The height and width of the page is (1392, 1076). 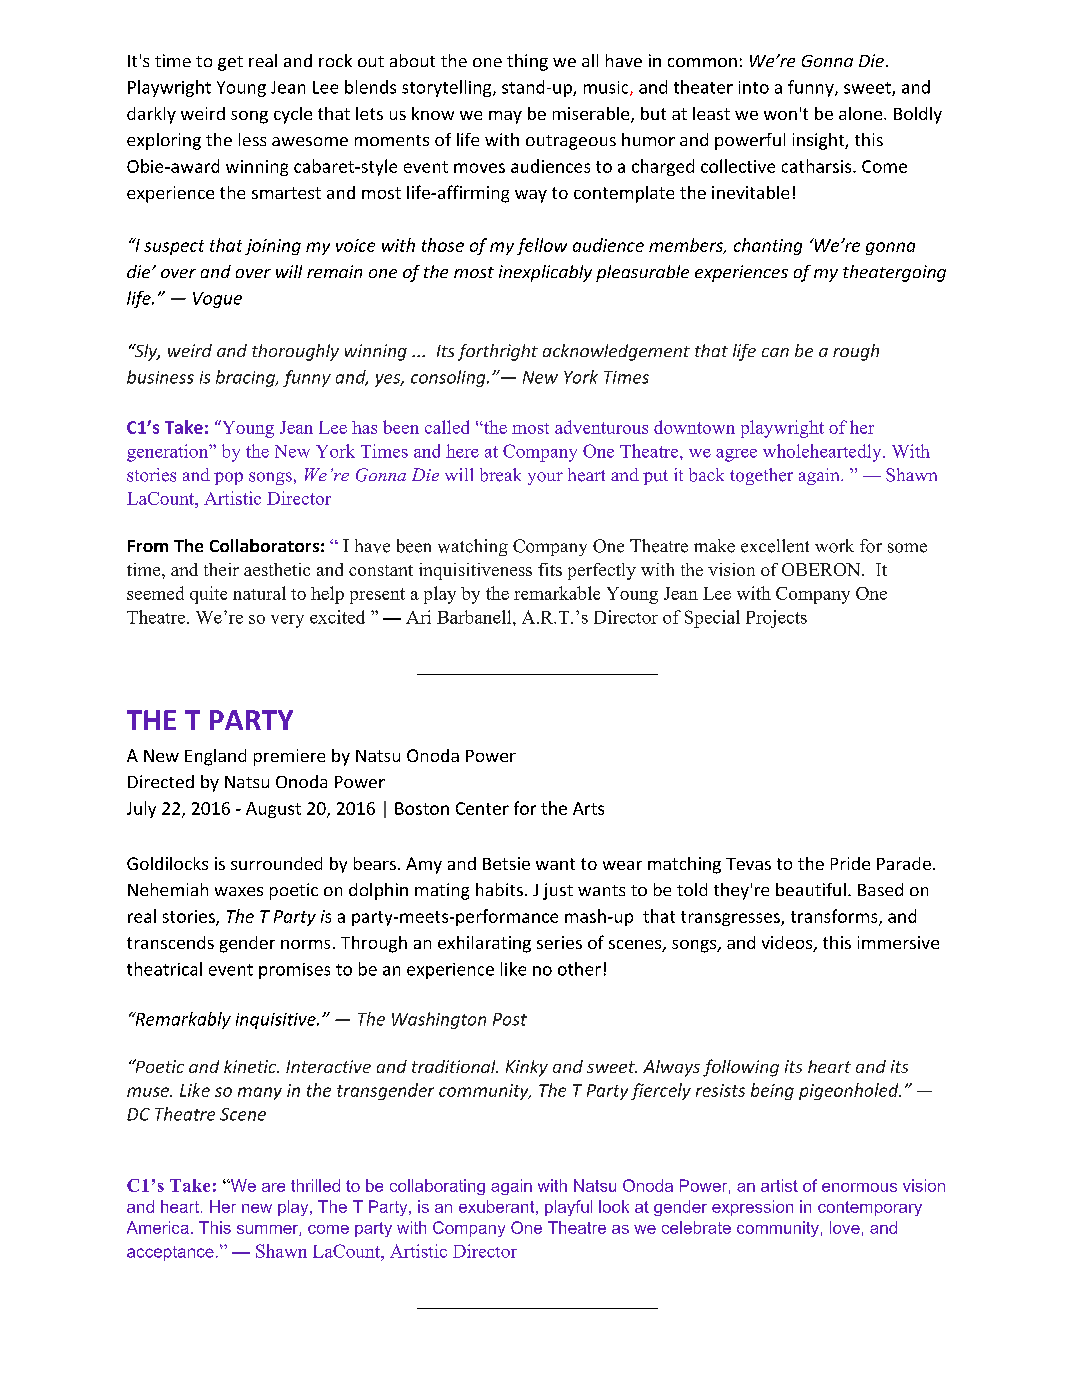 What do you see at coordinates (557, 593) in the page?
I see `remarkable` at bounding box center [557, 593].
